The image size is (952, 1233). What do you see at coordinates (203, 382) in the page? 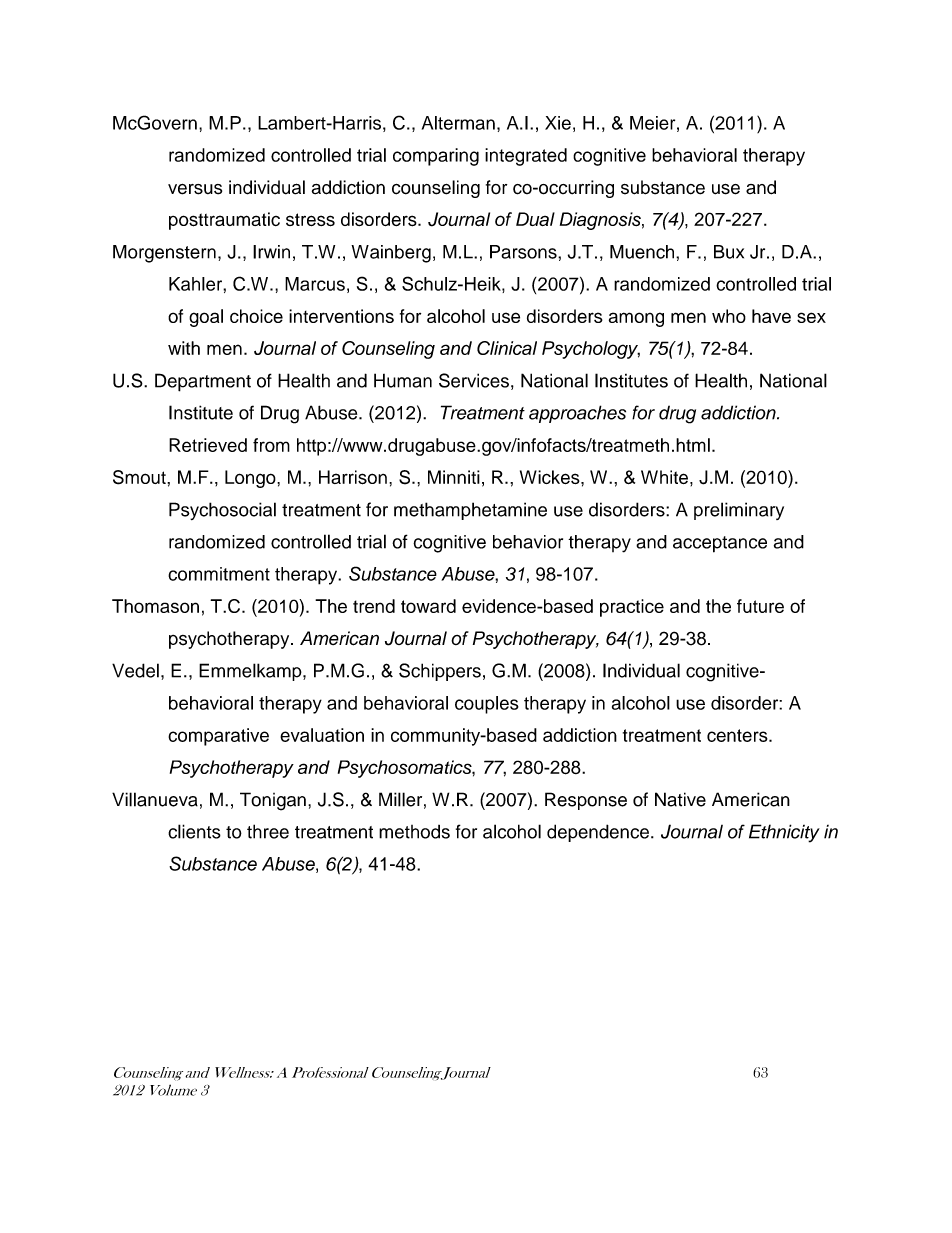
I see `Department` at bounding box center [203, 382].
